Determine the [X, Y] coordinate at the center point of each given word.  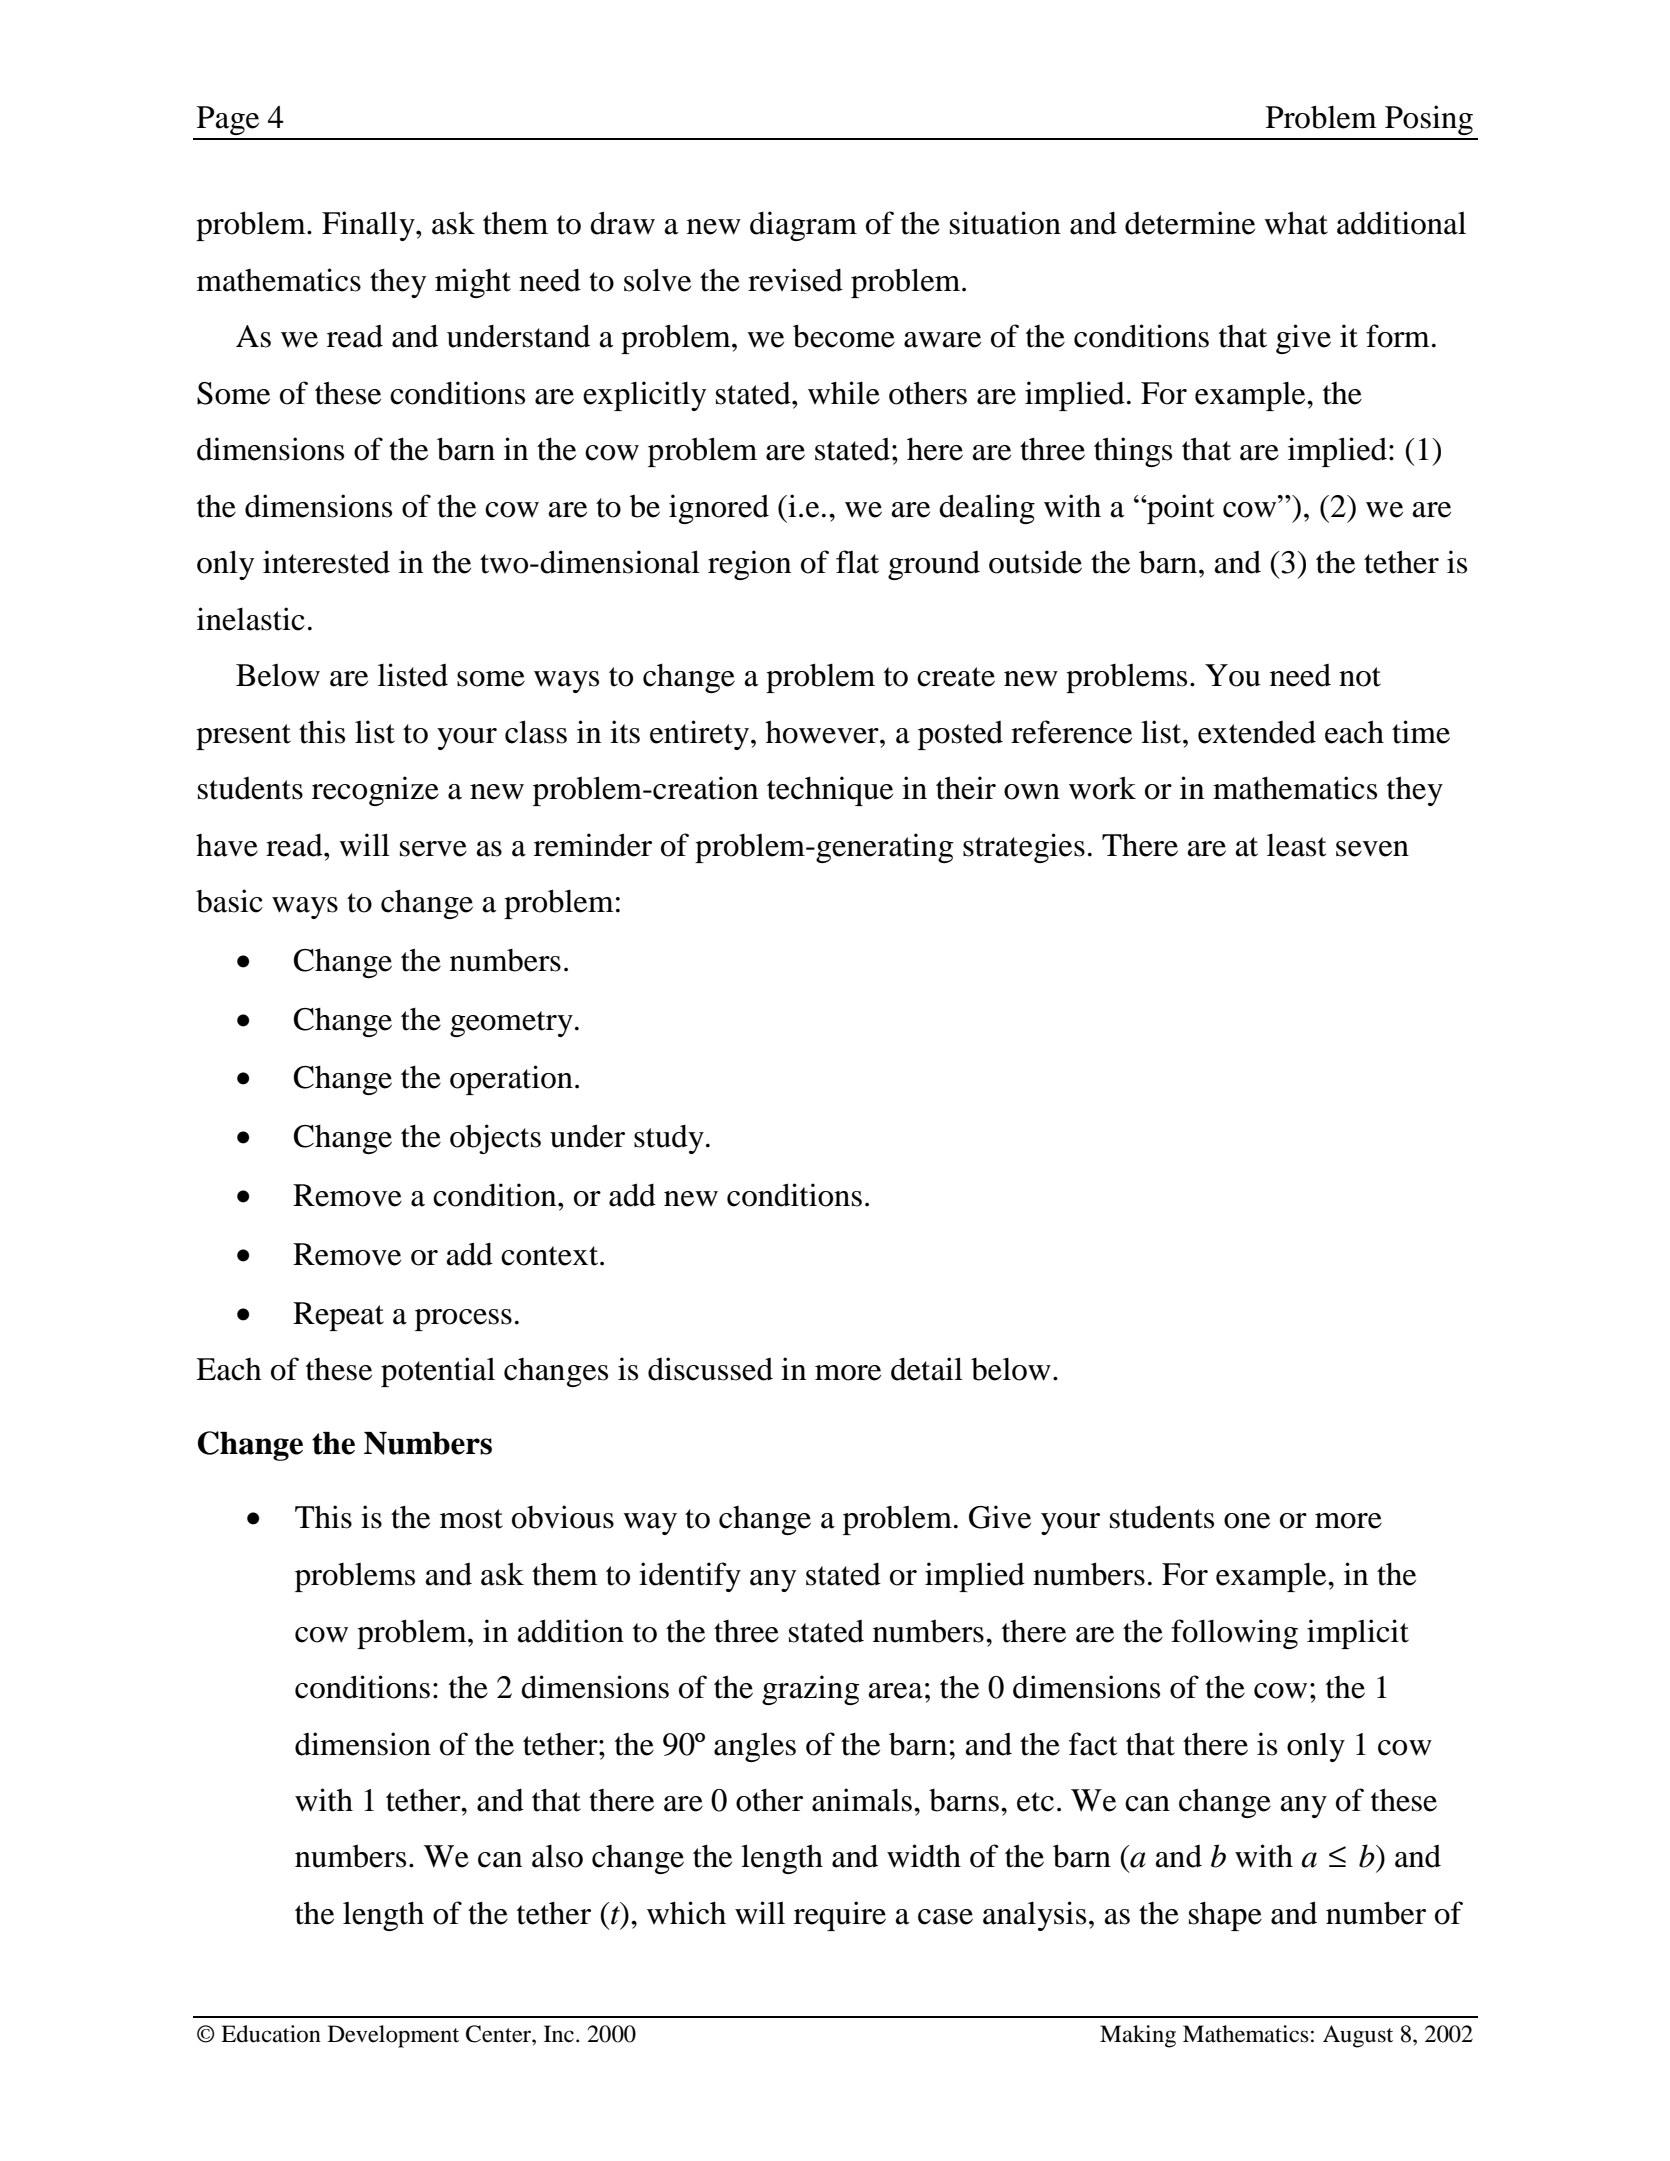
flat [857, 562]
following [1234, 1634]
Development [393, 2036]
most [471, 1519]
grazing [810, 1690]
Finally [369, 226]
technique [830, 791]
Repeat [338, 1316]
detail [927, 1369]
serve [433, 849]
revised [795, 280]
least [1296, 845]
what [1296, 223]
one [1247, 1521]
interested [326, 562]
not [1360, 677]
